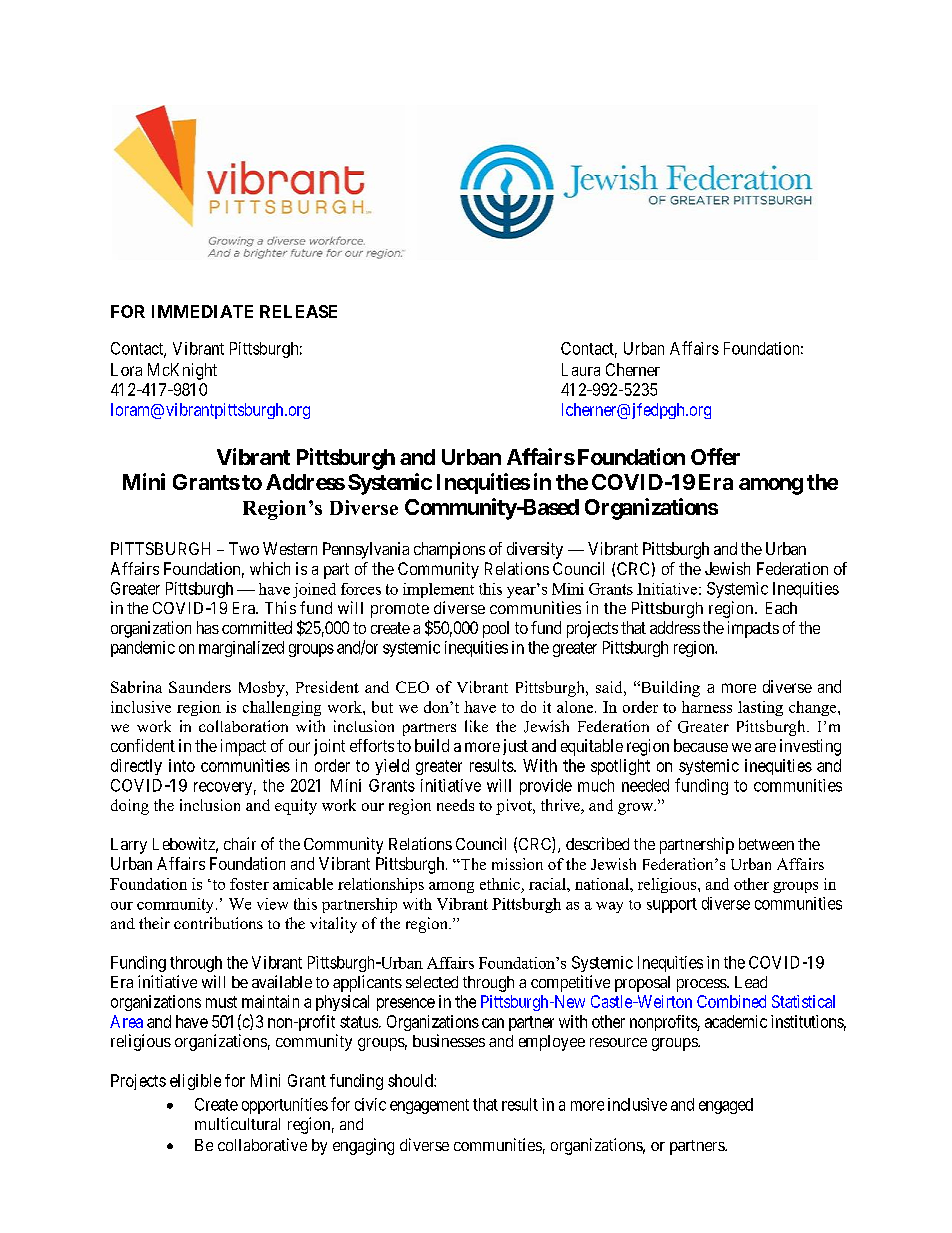  Describe the element at coordinates (476, 726) in the page. I see `like` at that location.
